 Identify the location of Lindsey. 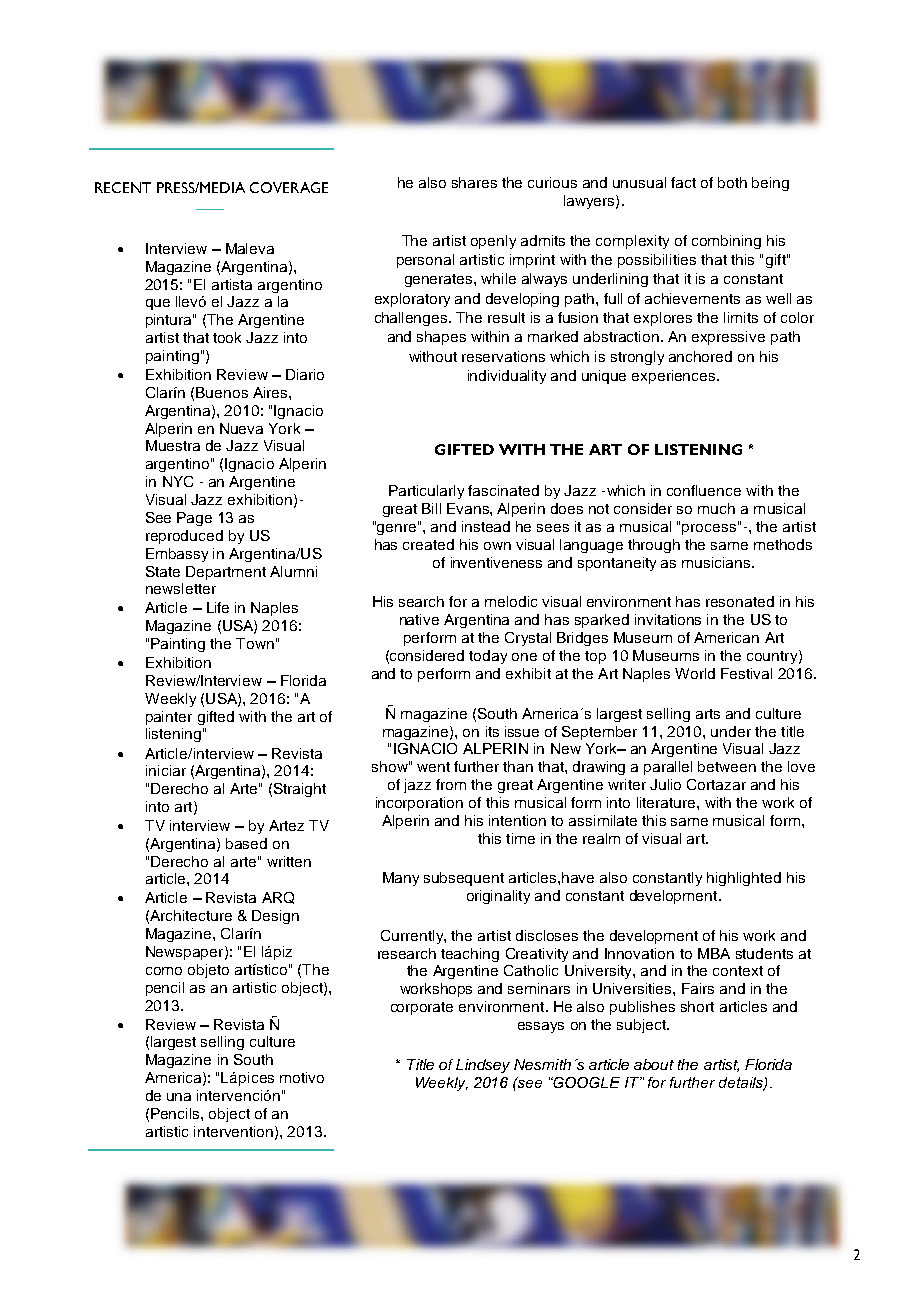
(483, 1066).
